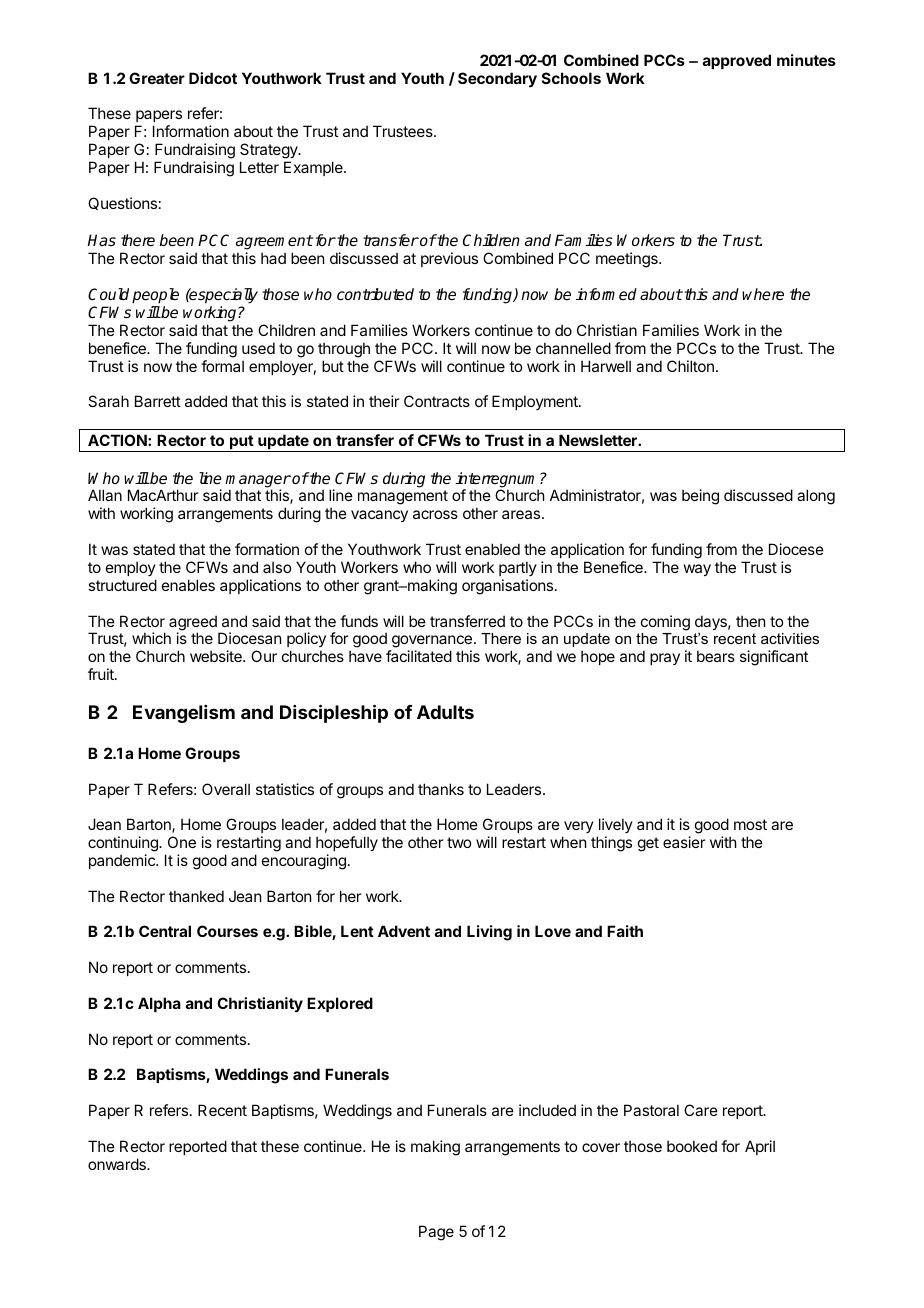 The width and height of the screenshot is (924, 1308). Describe the element at coordinates (459, 842) in the screenshot. I see `two` at that location.
